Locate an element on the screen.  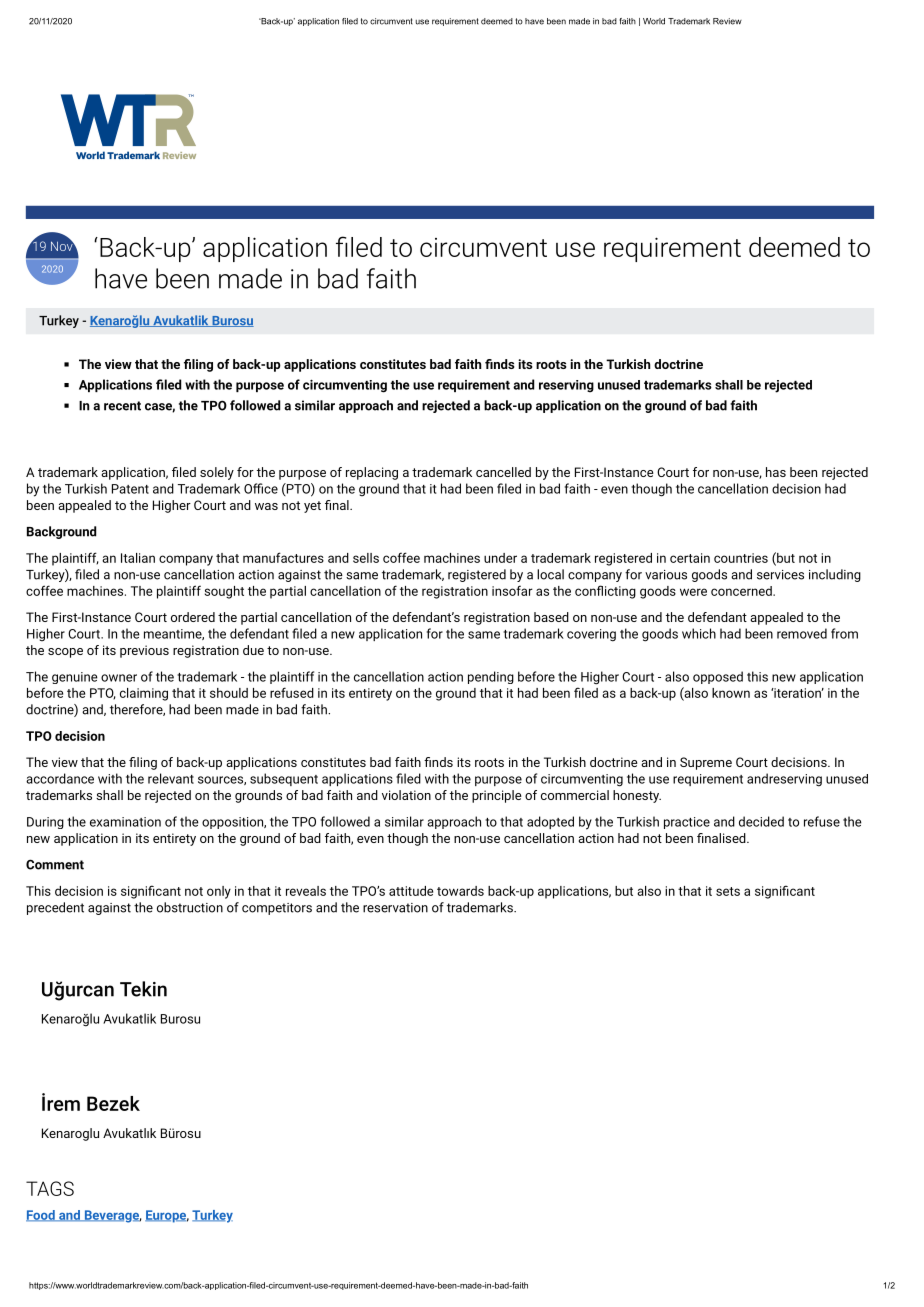
cancelled is located at coordinates (503, 472).
